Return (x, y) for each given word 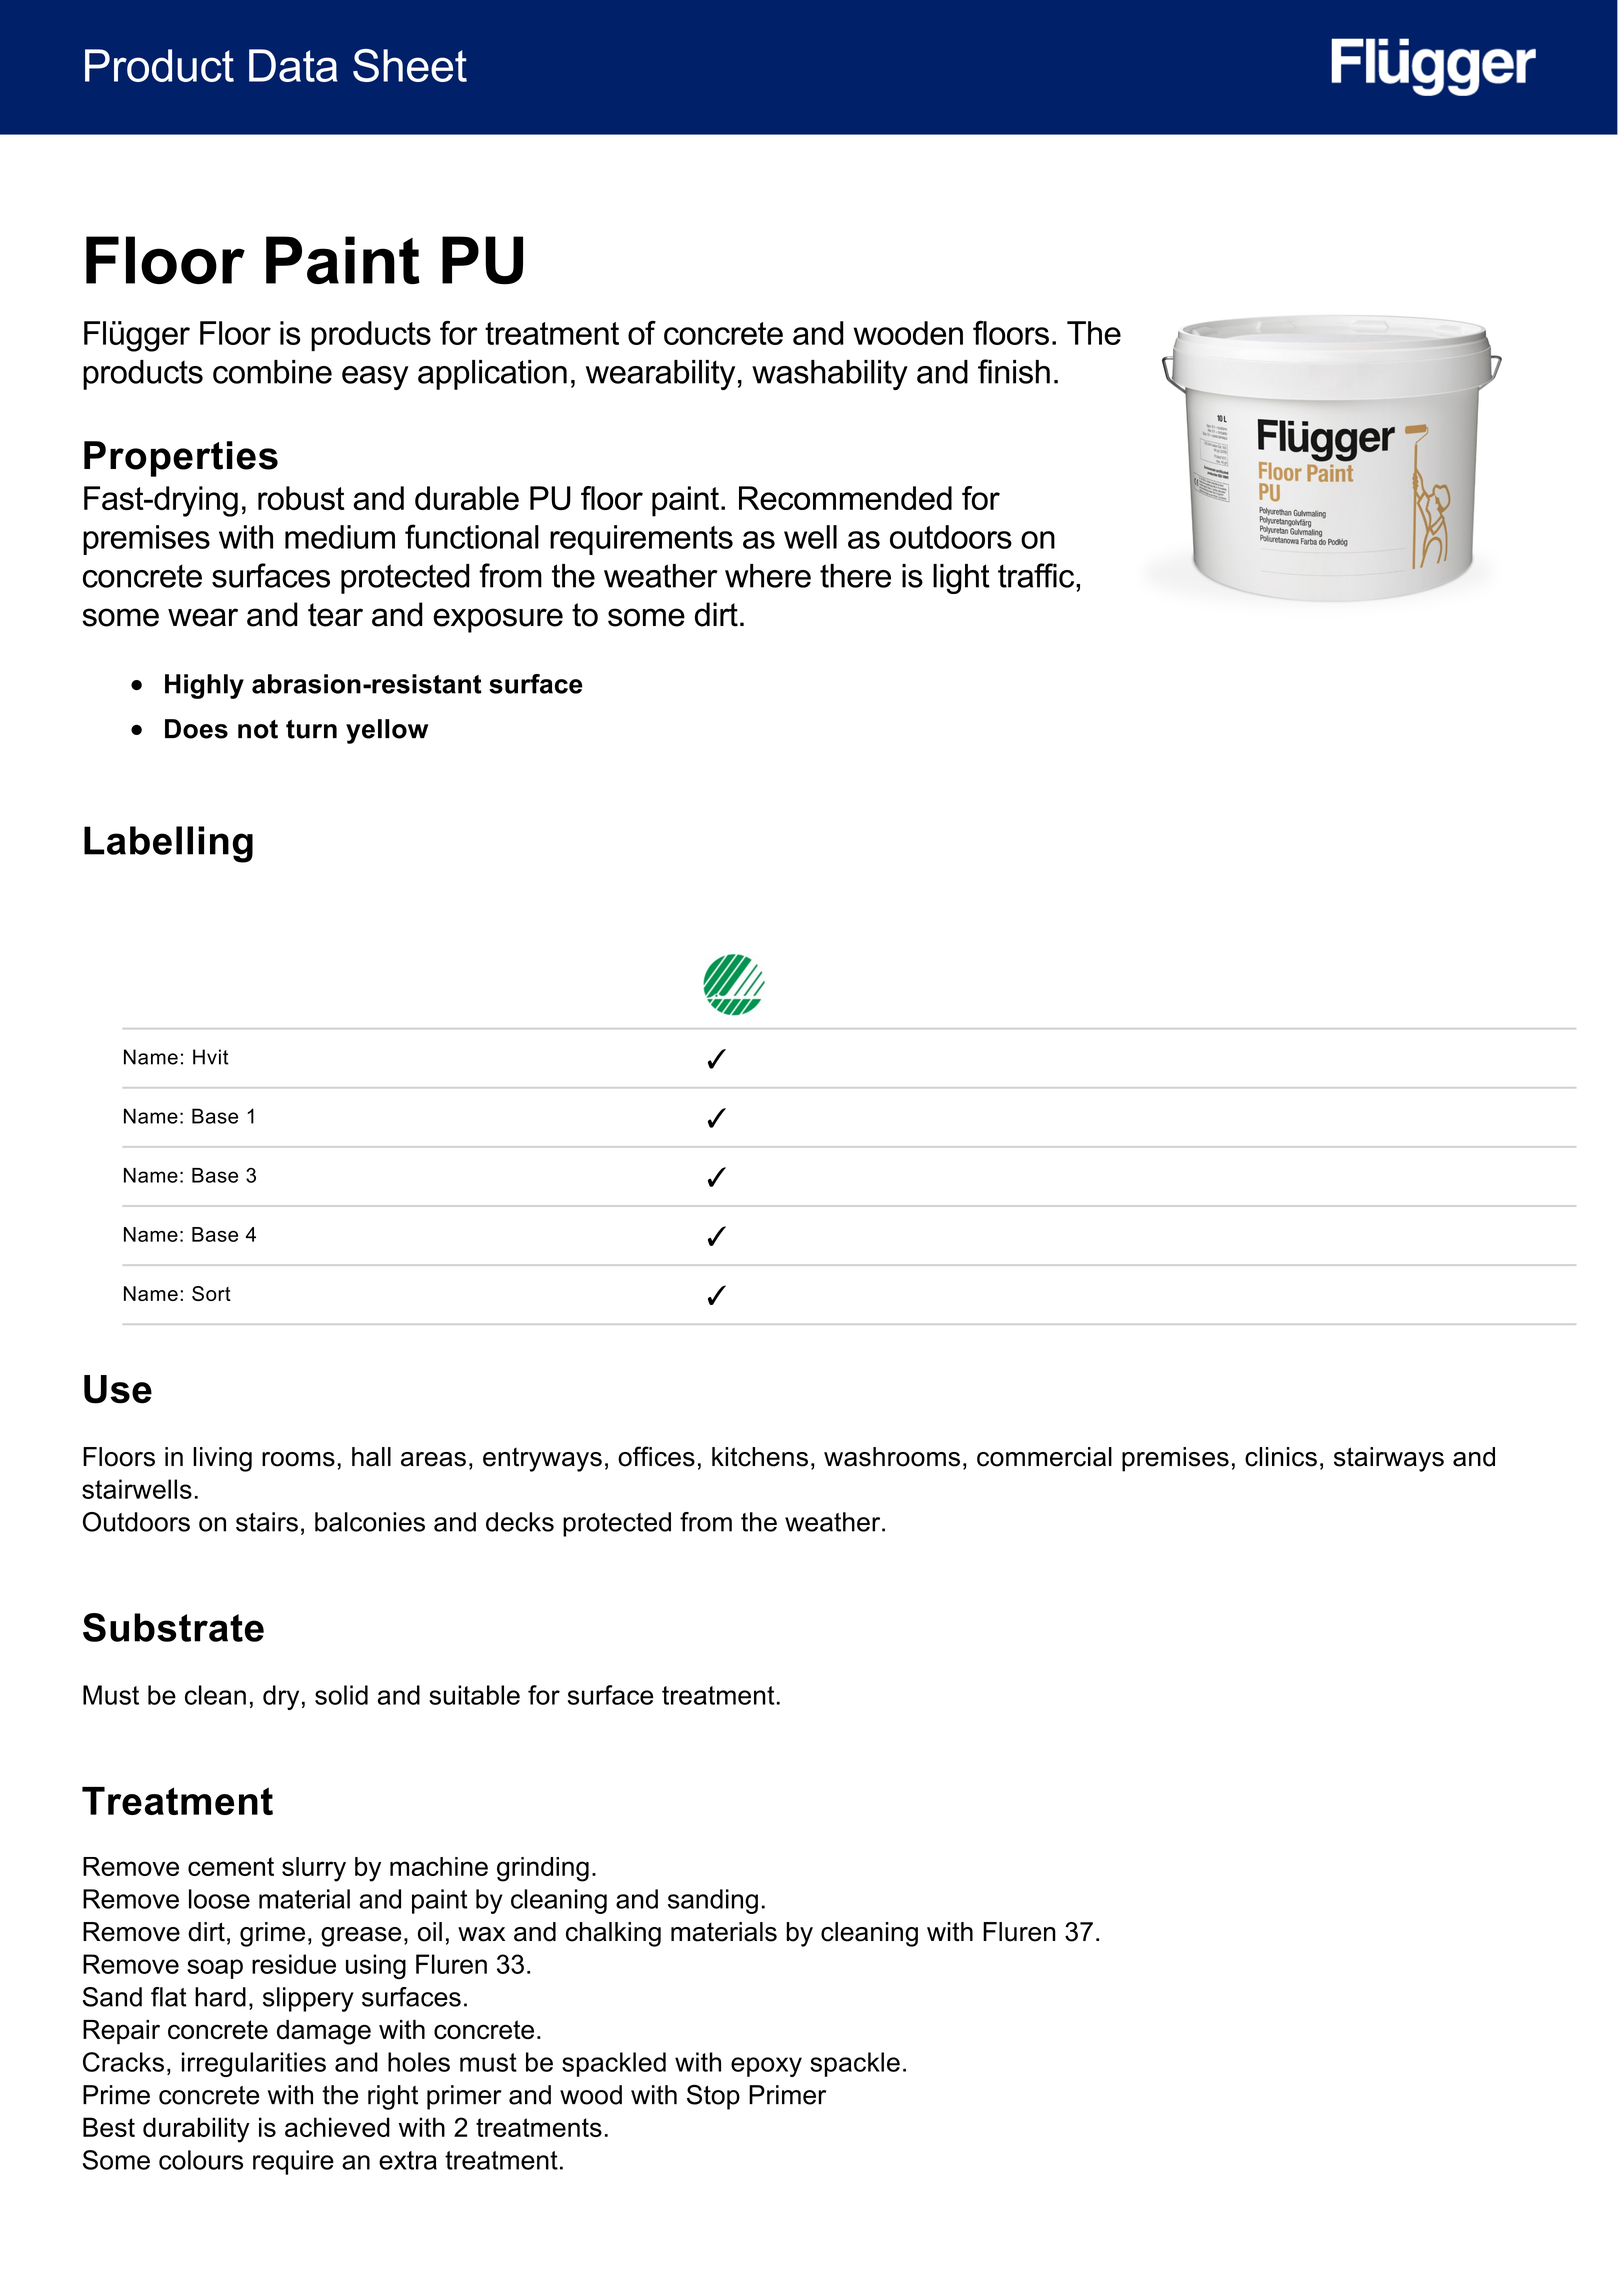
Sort (211, 1293)
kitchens (760, 1457)
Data (293, 65)
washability (830, 375)
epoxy (766, 2067)
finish (1014, 371)
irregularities (254, 2064)
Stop (713, 2097)
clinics (1281, 1457)
